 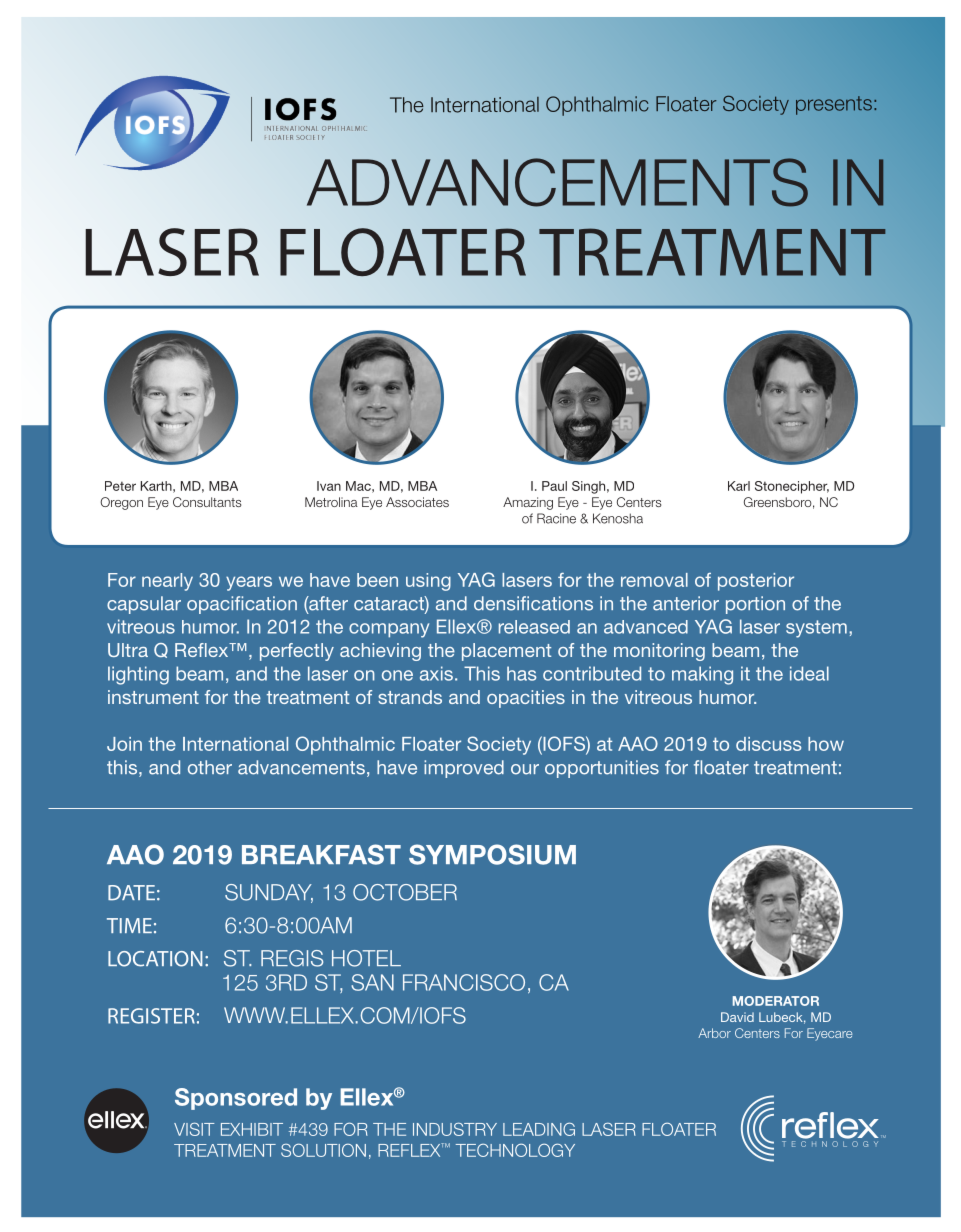 I want to click on improved, so click(x=464, y=769).
